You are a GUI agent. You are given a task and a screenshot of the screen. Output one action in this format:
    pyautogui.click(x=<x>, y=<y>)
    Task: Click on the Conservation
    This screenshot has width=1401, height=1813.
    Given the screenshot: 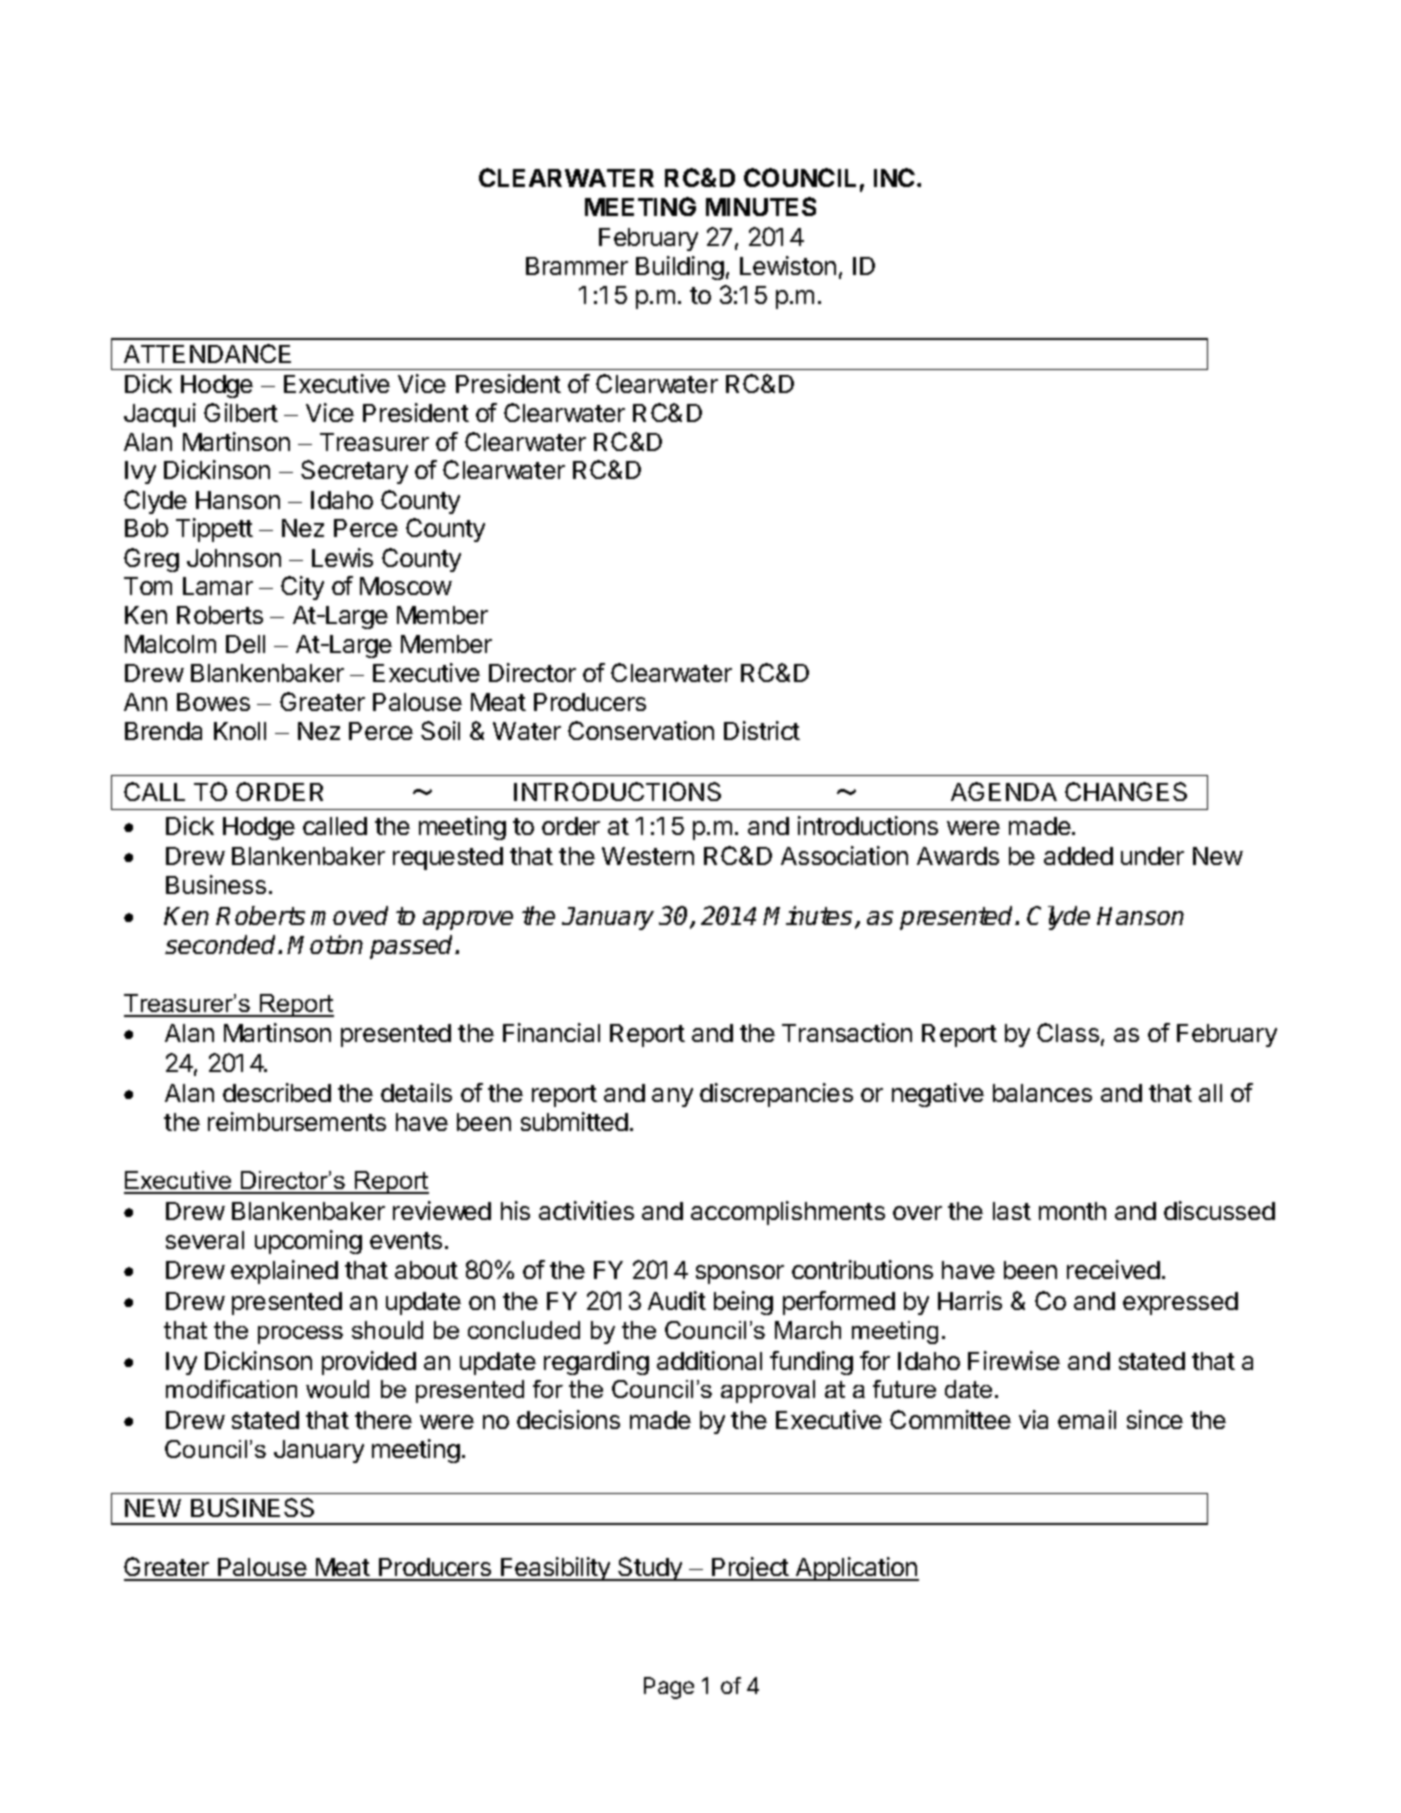 What is the action you would take?
    pyautogui.click(x=641, y=730)
